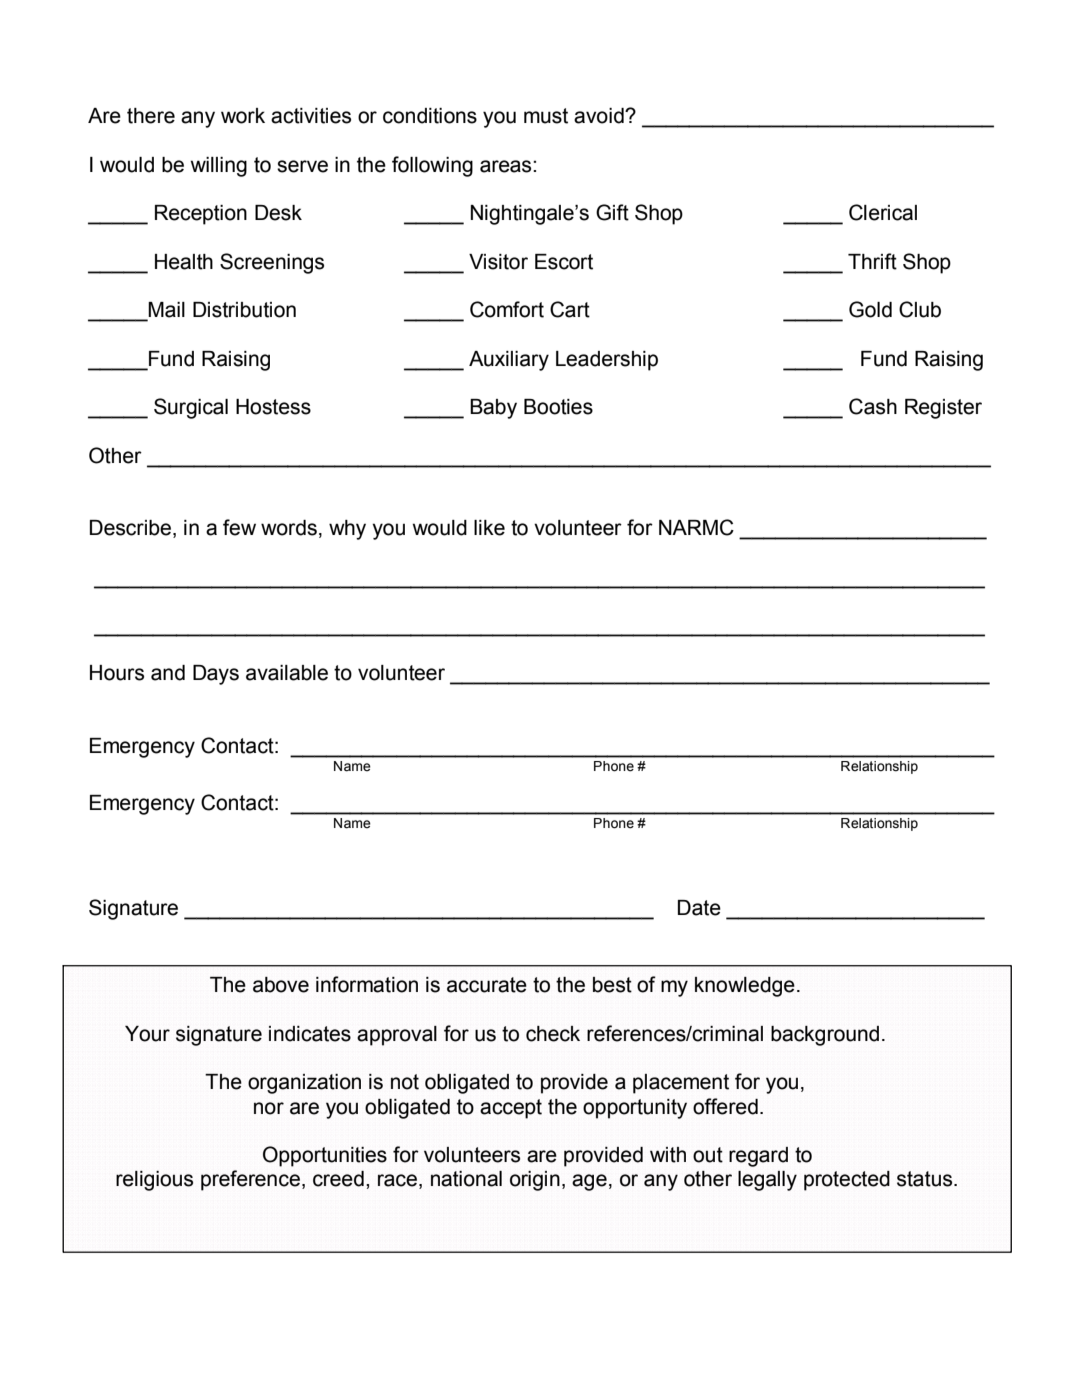 The height and width of the screenshot is (1390, 1074). What do you see at coordinates (699, 908) in the screenshot?
I see `Date` at bounding box center [699, 908].
